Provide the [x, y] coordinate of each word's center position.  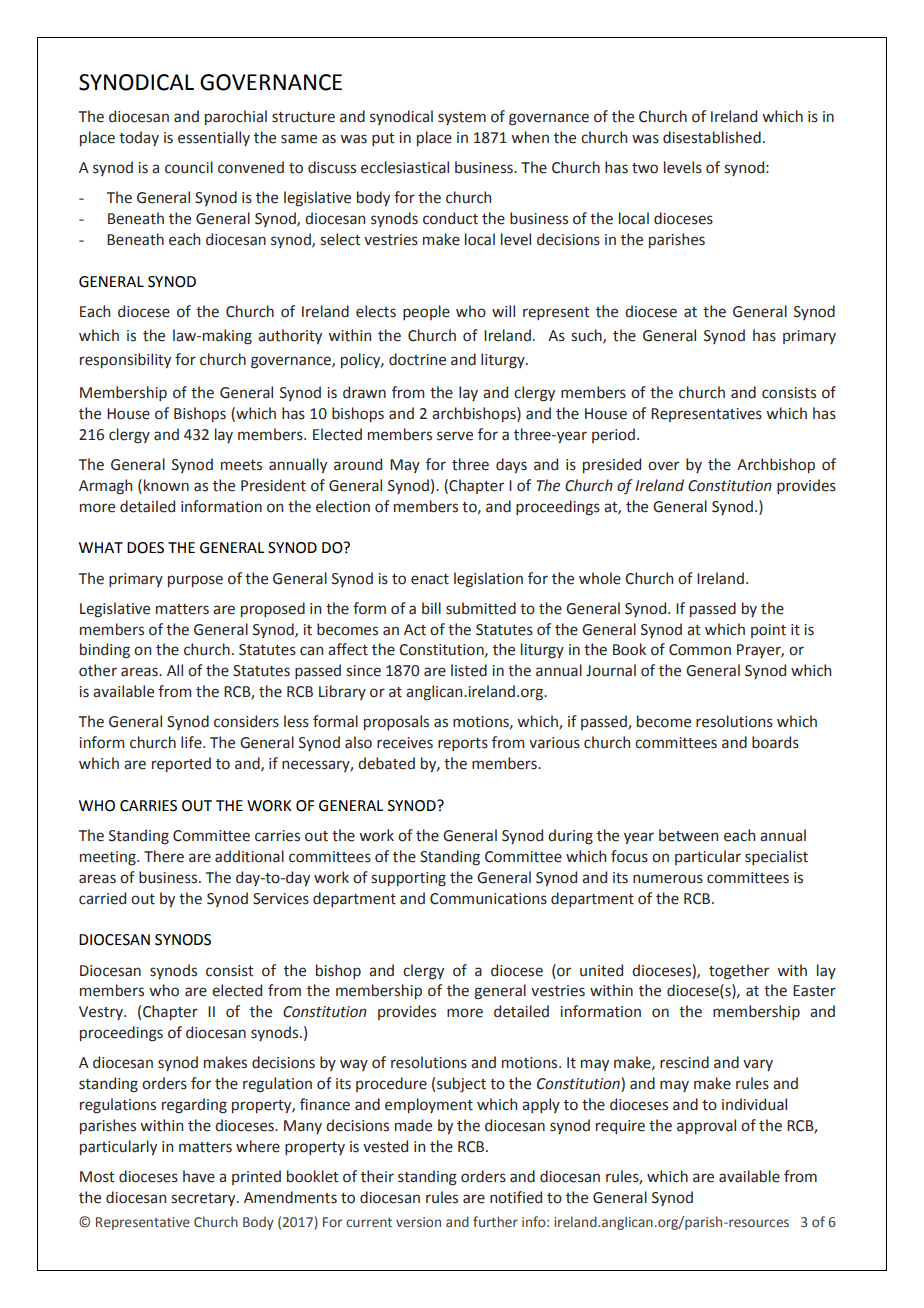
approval [706, 1126]
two [645, 168]
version [418, 1222]
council [189, 167]
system [462, 118]
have [199, 1176]
